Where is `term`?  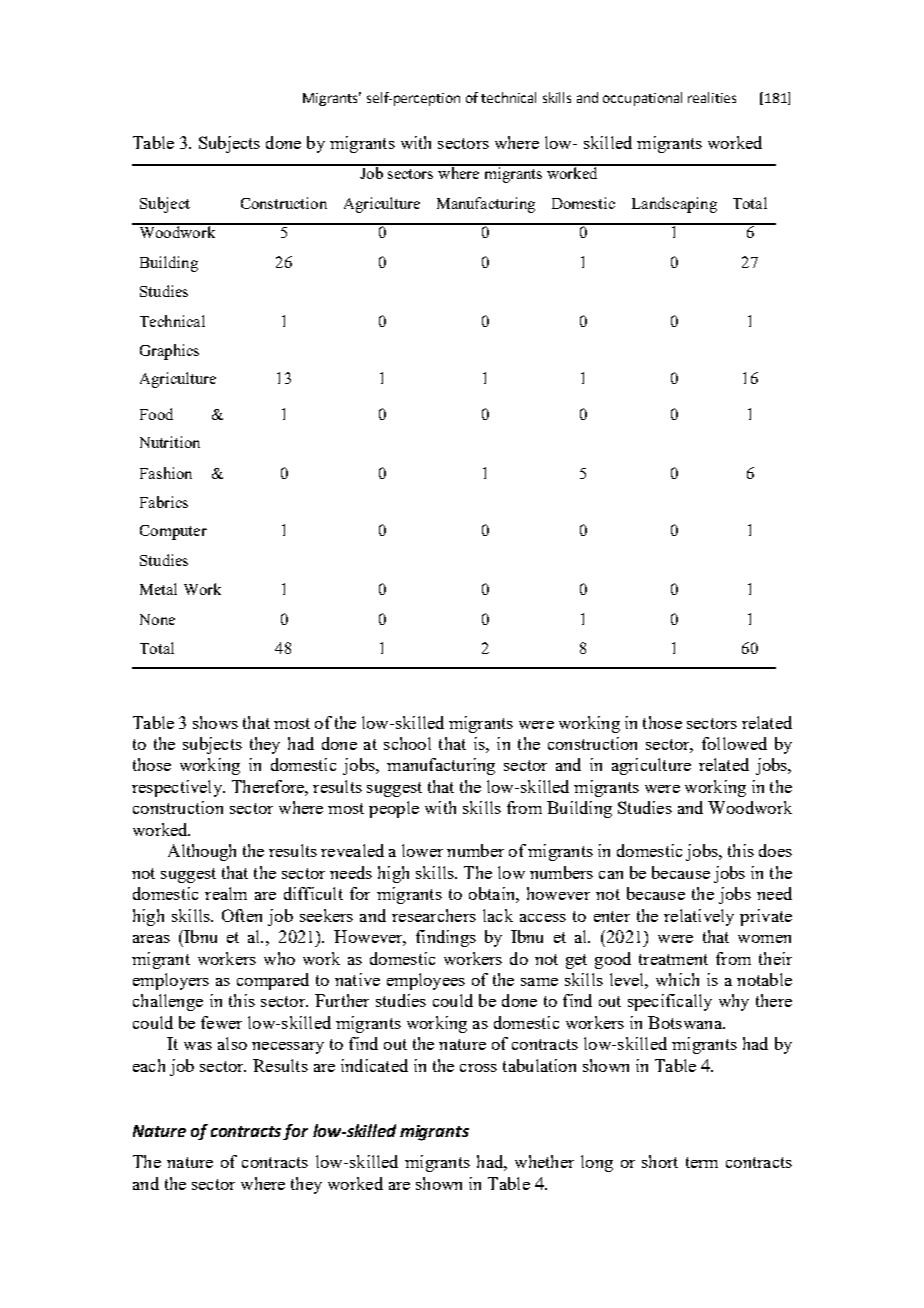 term is located at coordinates (702, 1162).
